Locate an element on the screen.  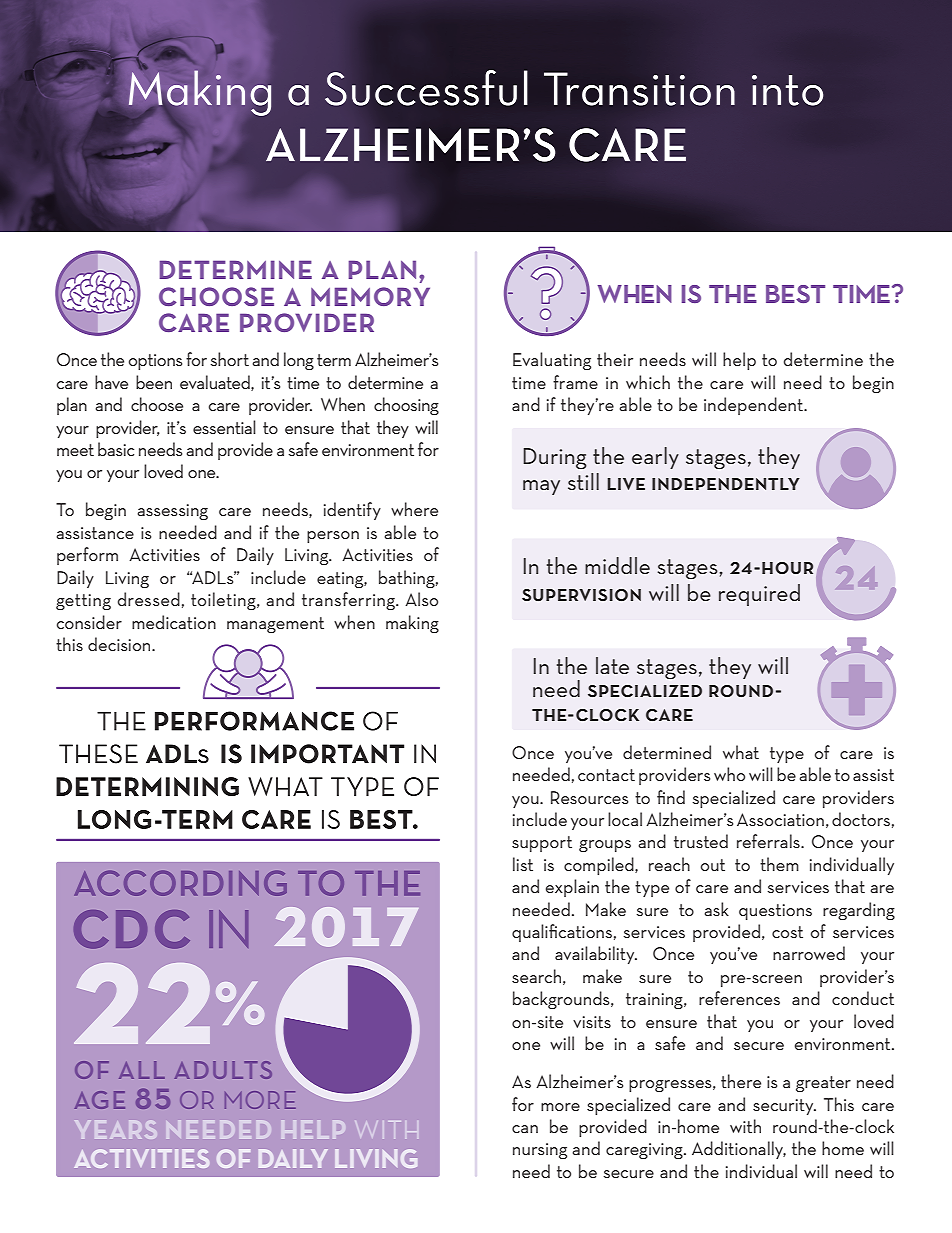
ADULTS is located at coordinates (223, 1070).
